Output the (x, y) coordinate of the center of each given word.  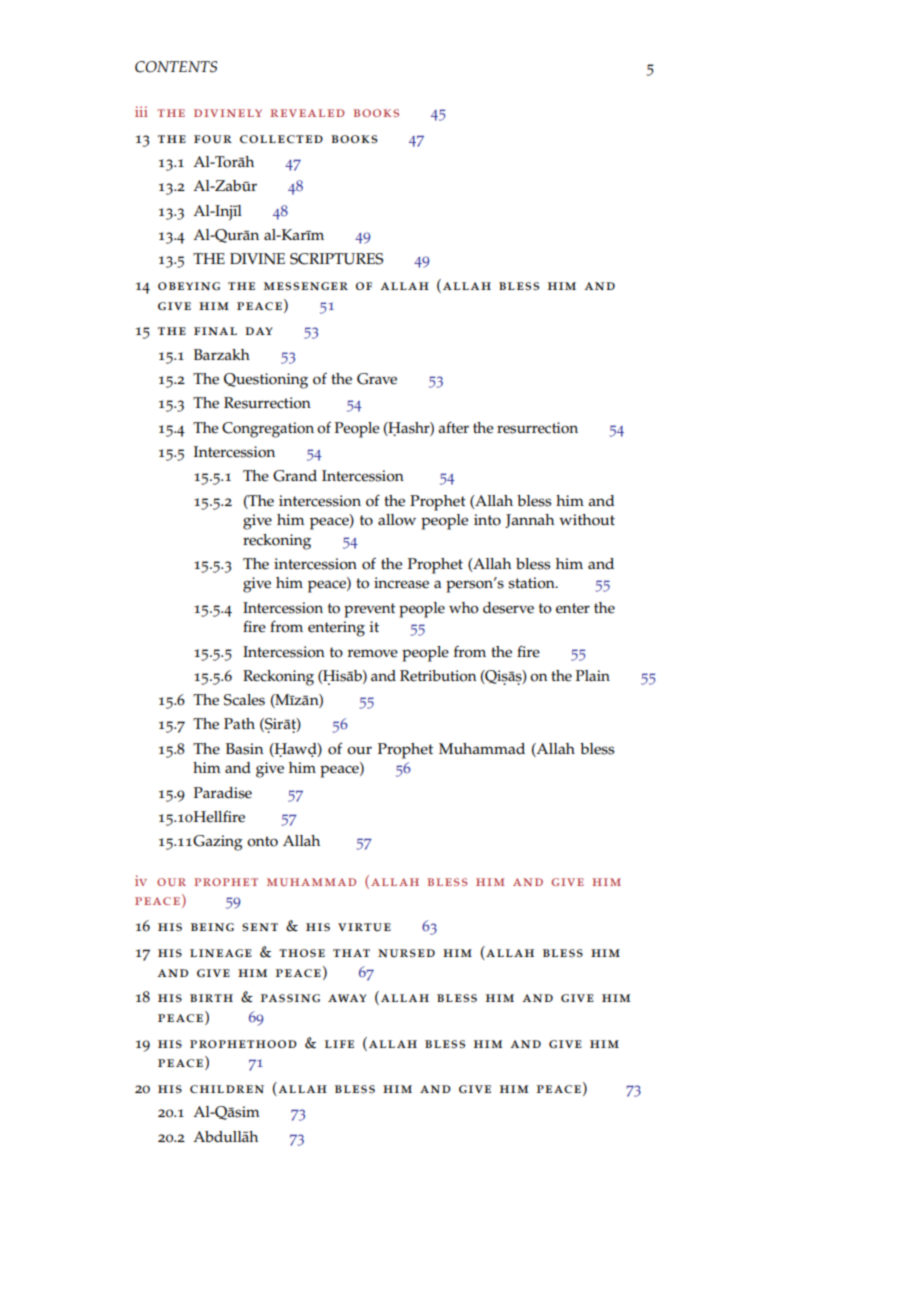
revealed (307, 113)
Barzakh (222, 354)
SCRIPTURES (337, 259)
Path (239, 723)
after (453, 427)
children (227, 1089)
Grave (377, 379)
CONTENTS (176, 67)
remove (373, 653)
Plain (593, 675)
